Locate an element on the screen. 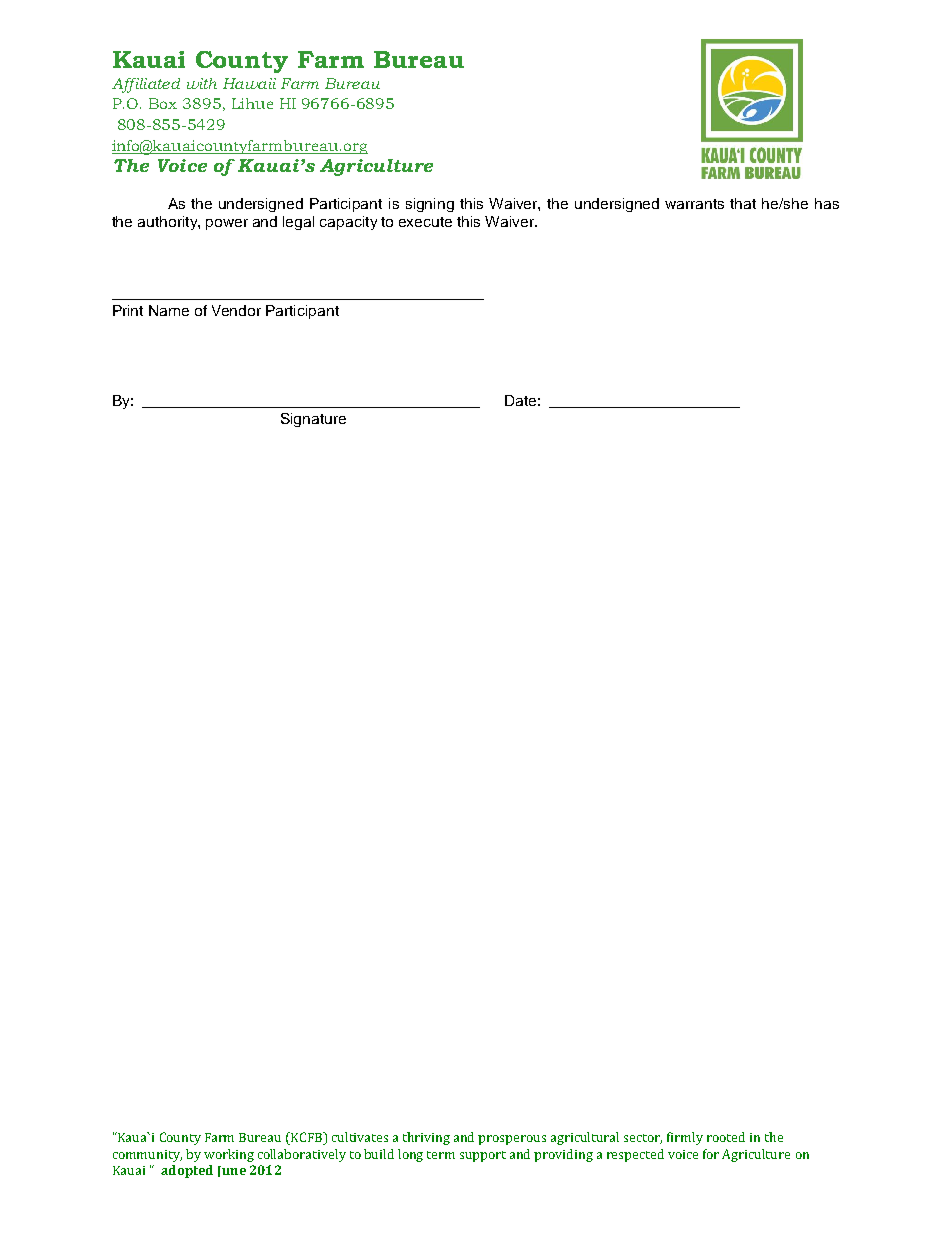 This screenshot has width=952, height=1233. warrants is located at coordinates (694, 204).
